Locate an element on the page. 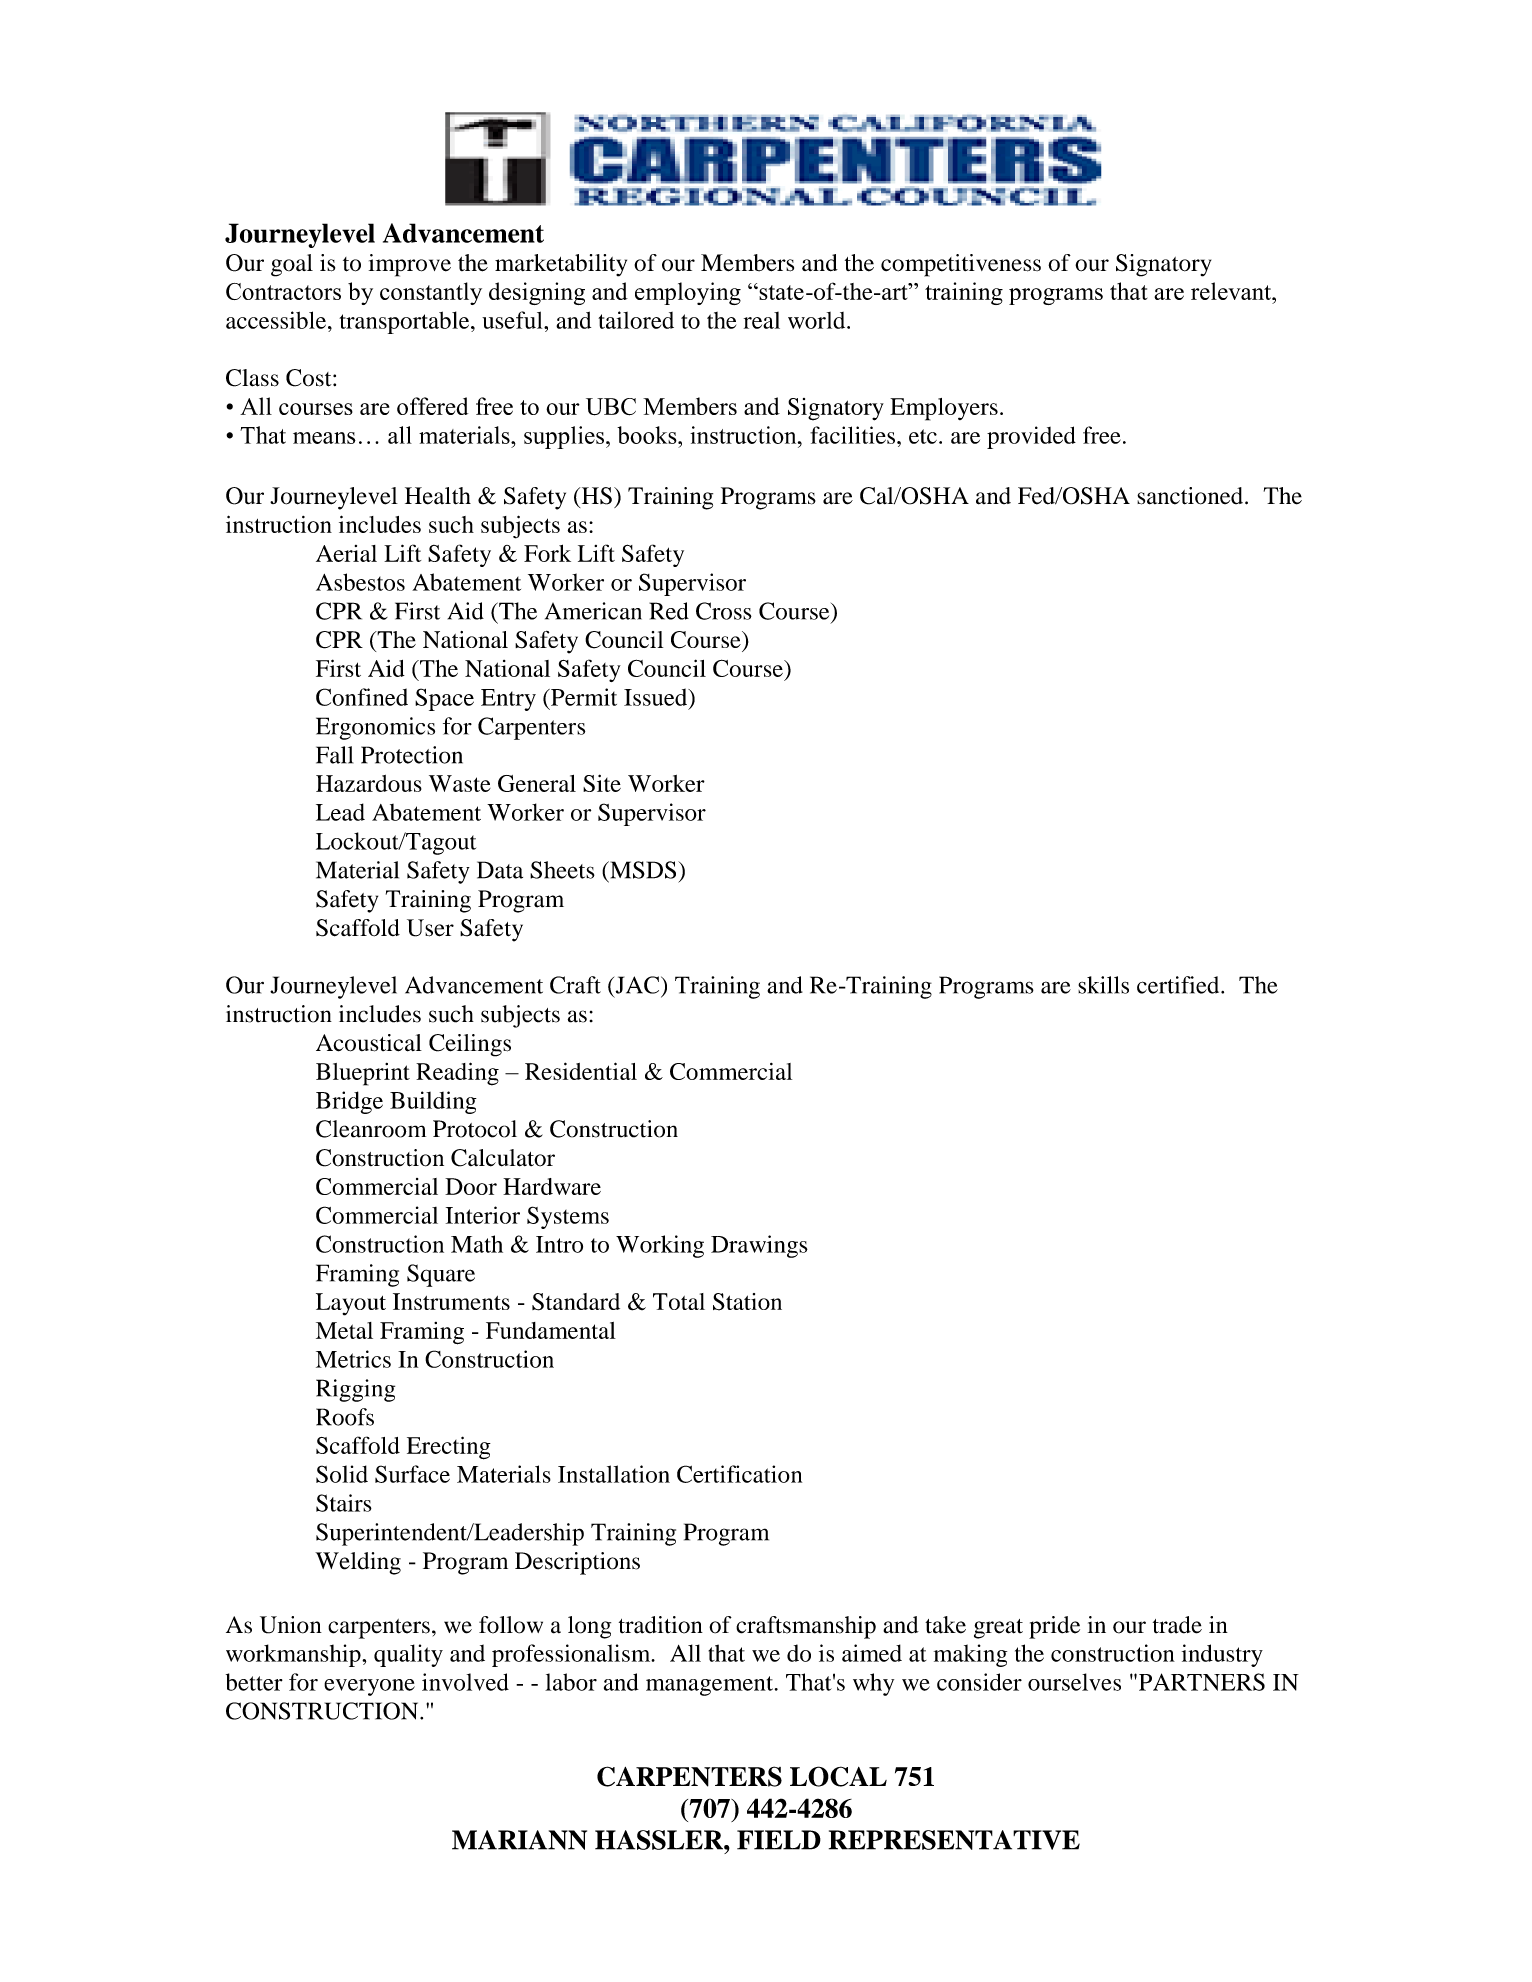  JAC is located at coordinates (637, 985).
